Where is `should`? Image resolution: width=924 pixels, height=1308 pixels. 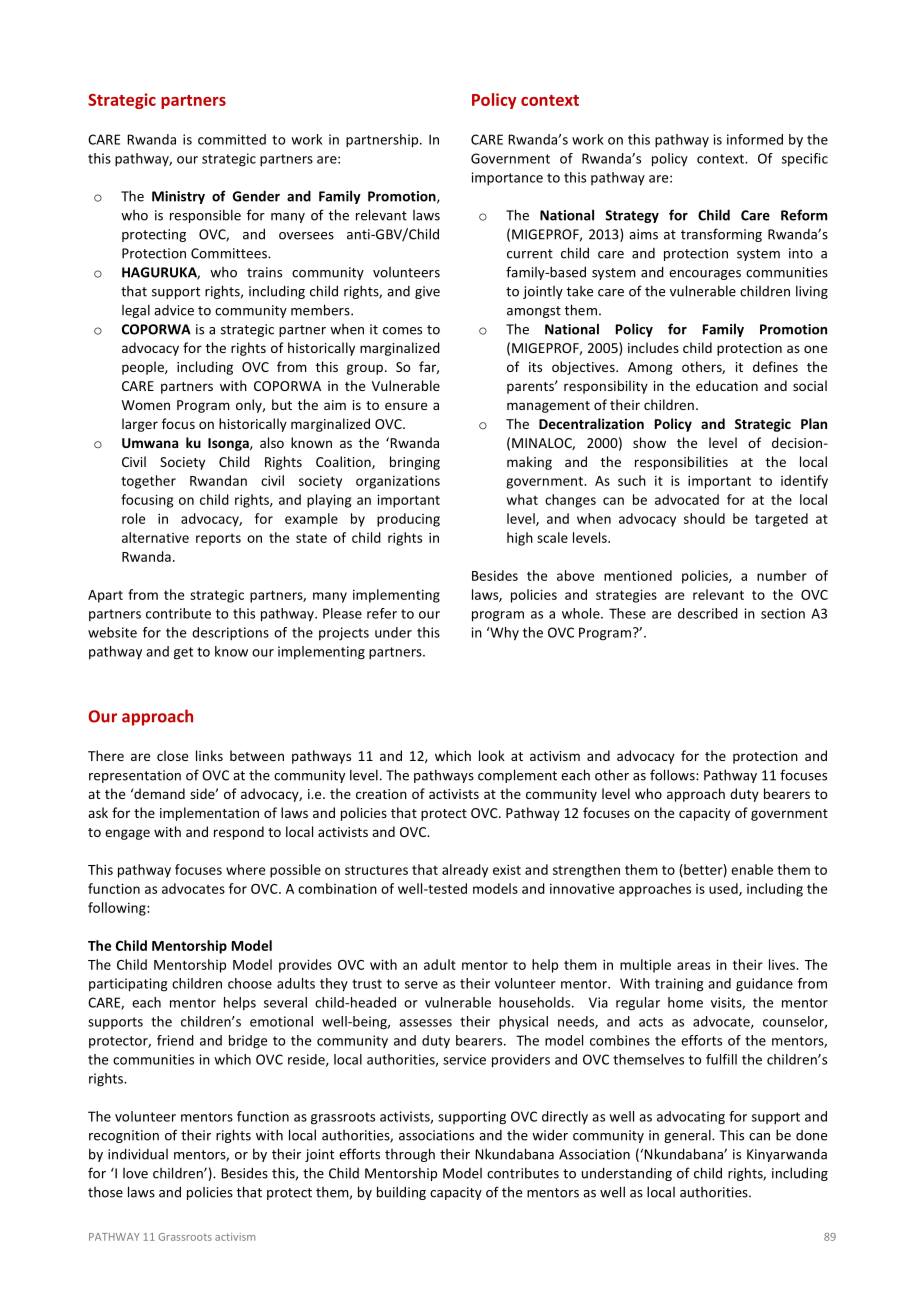
should is located at coordinates (704, 518).
